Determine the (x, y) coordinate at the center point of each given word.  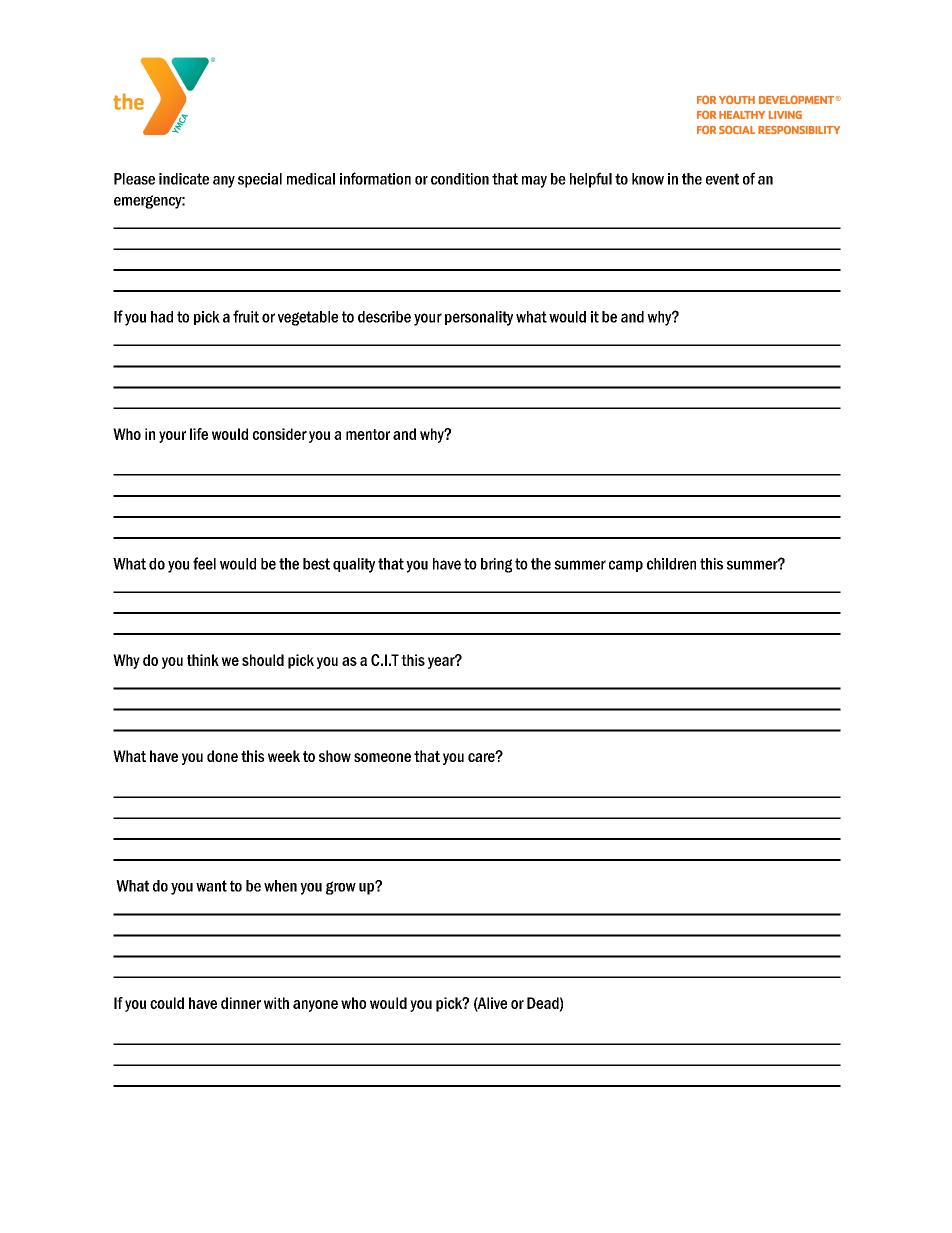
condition (460, 179)
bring (496, 565)
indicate (184, 179)
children (671, 564)
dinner (241, 1003)
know (648, 179)
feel (204, 563)
